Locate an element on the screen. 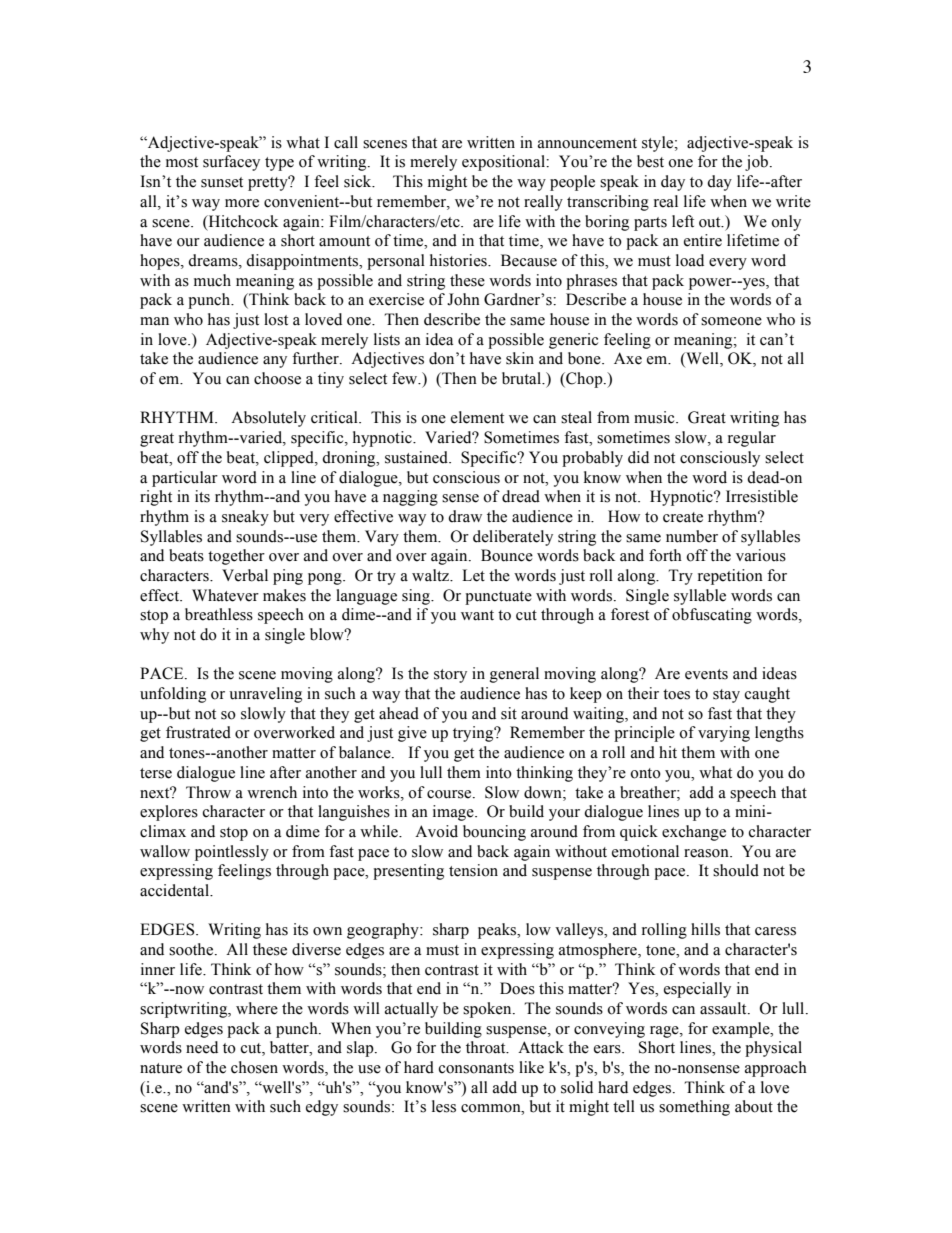  skin is located at coordinates (520, 358).
